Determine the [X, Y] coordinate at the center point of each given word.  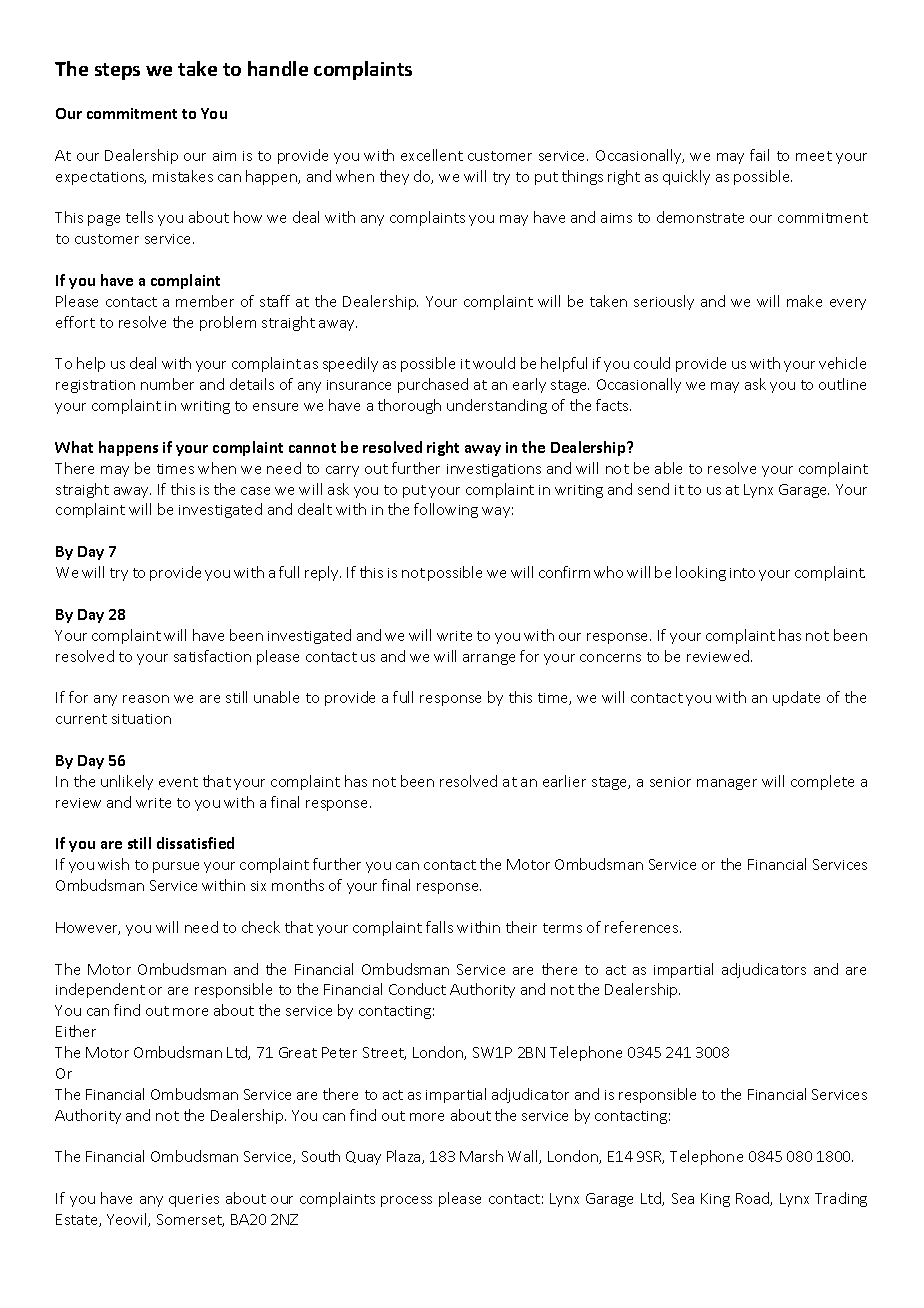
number [167, 384]
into [742, 573]
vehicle [842, 363]
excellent [432, 155]
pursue [176, 867]
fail [759, 155]
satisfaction [212, 656]
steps [117, 71]
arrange [489, 659]
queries [194, 1200]
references [643, 927]
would [494, 363]
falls [439, 927]
